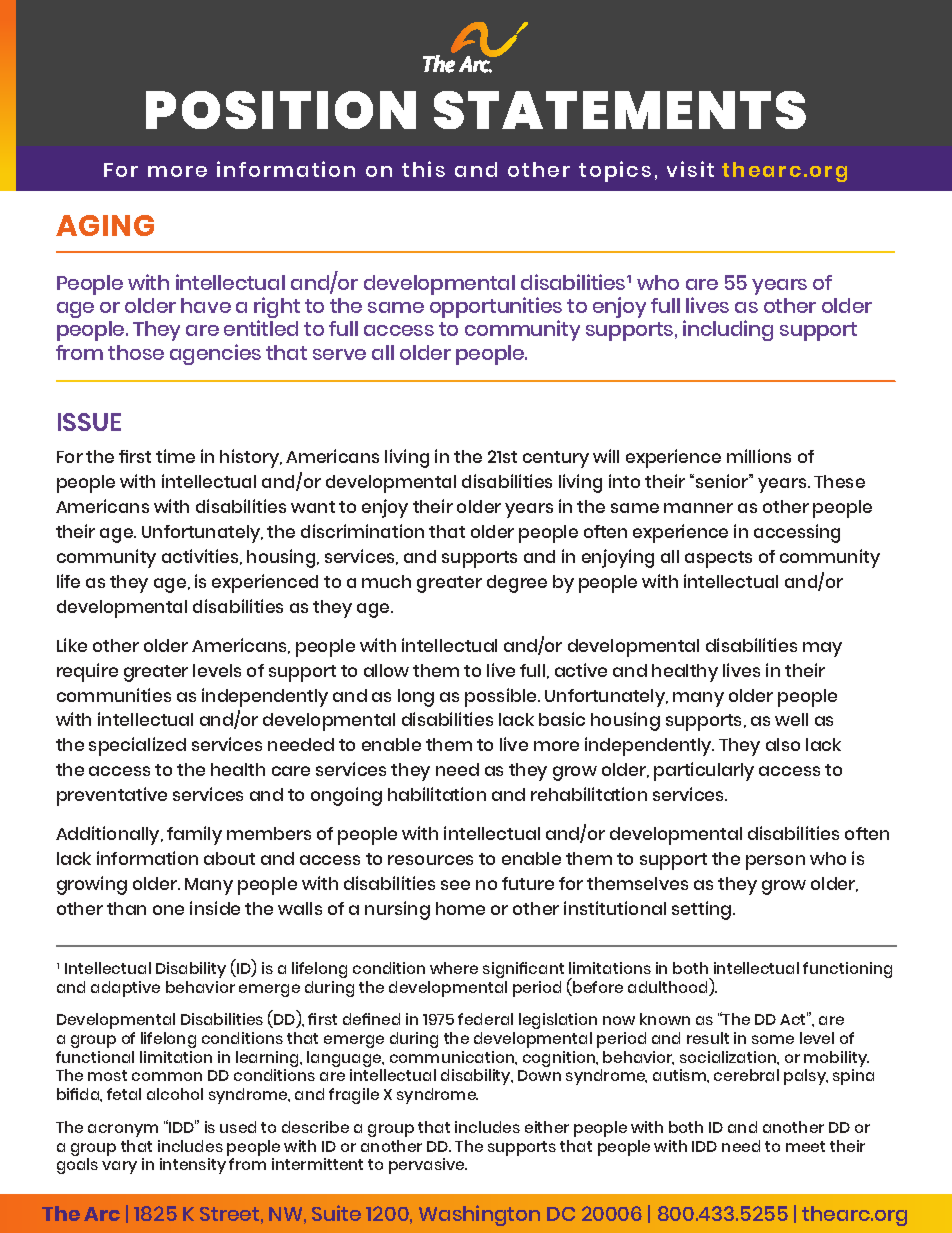  Describe the element at coordinates (728, 330) in the document. I see `including` at that location.
